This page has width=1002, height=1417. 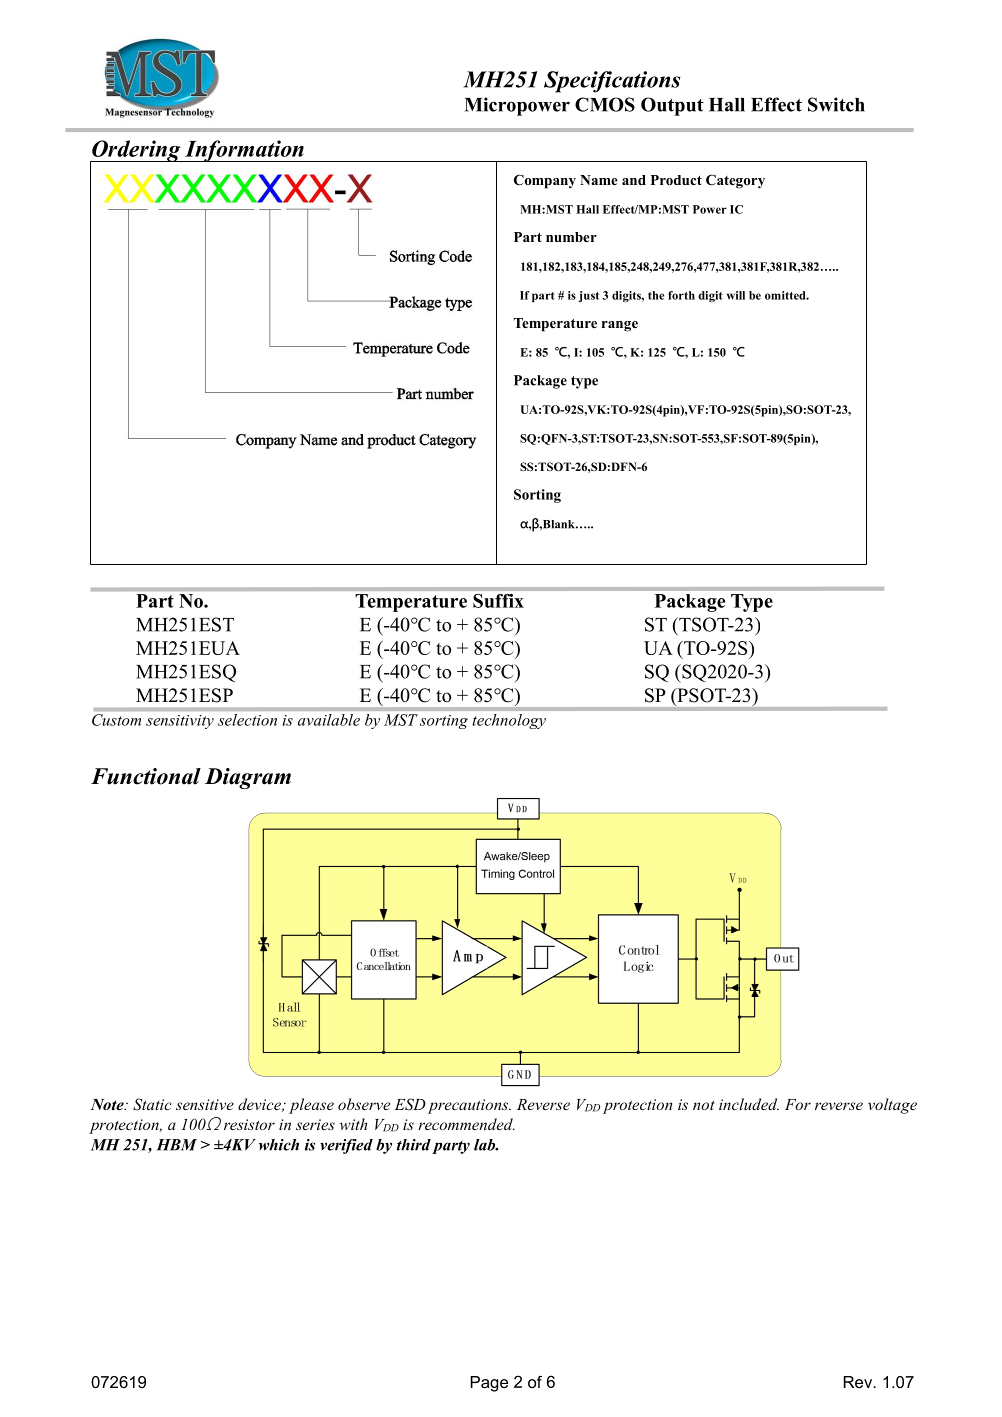 What do you see at coordinates (489, 1384) in the page?
I see `Page` at bounding box center [489, 1384].
